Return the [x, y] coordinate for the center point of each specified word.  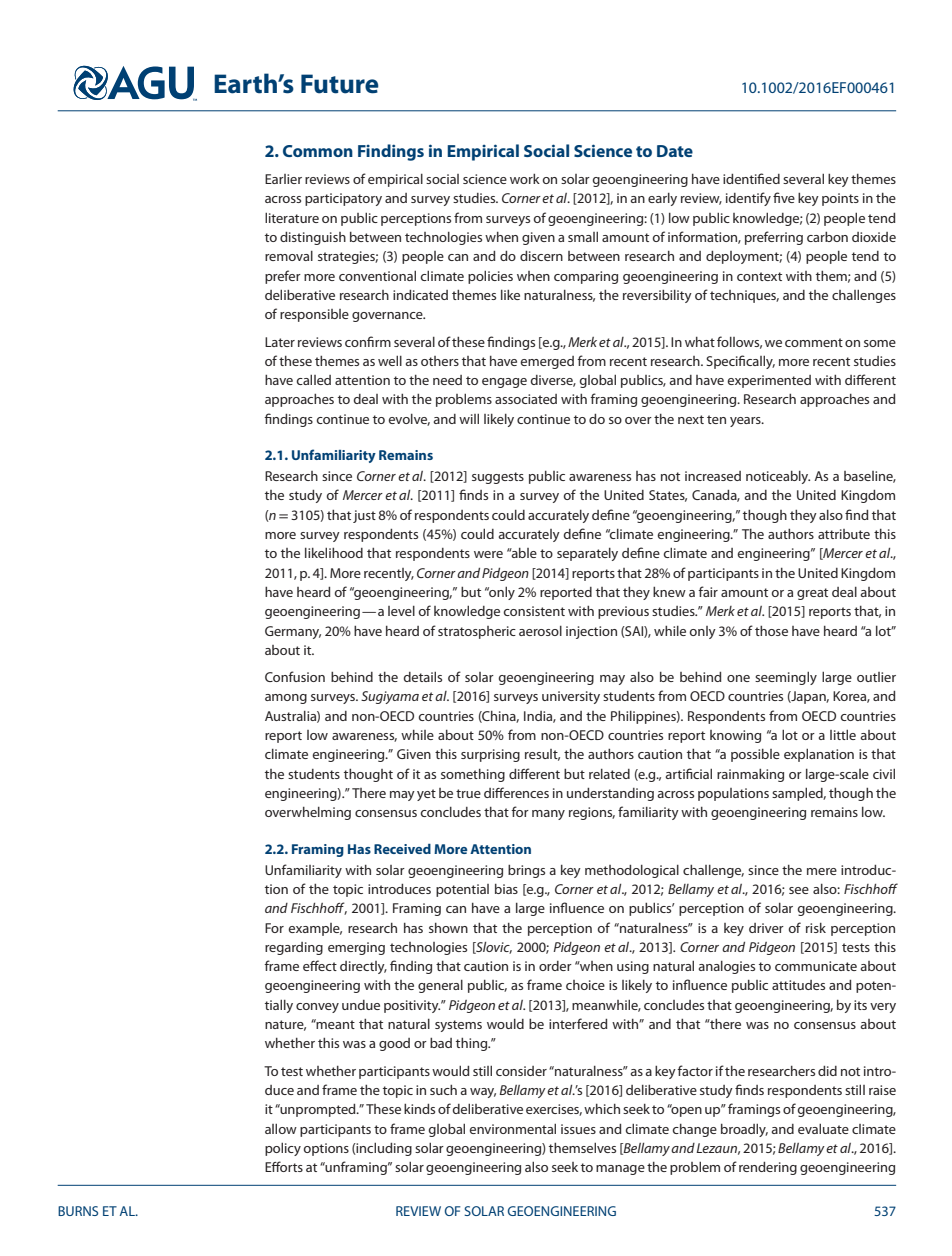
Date [675, 151]
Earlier [283, 179]
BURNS [78, 1211]
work [525, 179]
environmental [512, 1129]
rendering [768, 1168]
